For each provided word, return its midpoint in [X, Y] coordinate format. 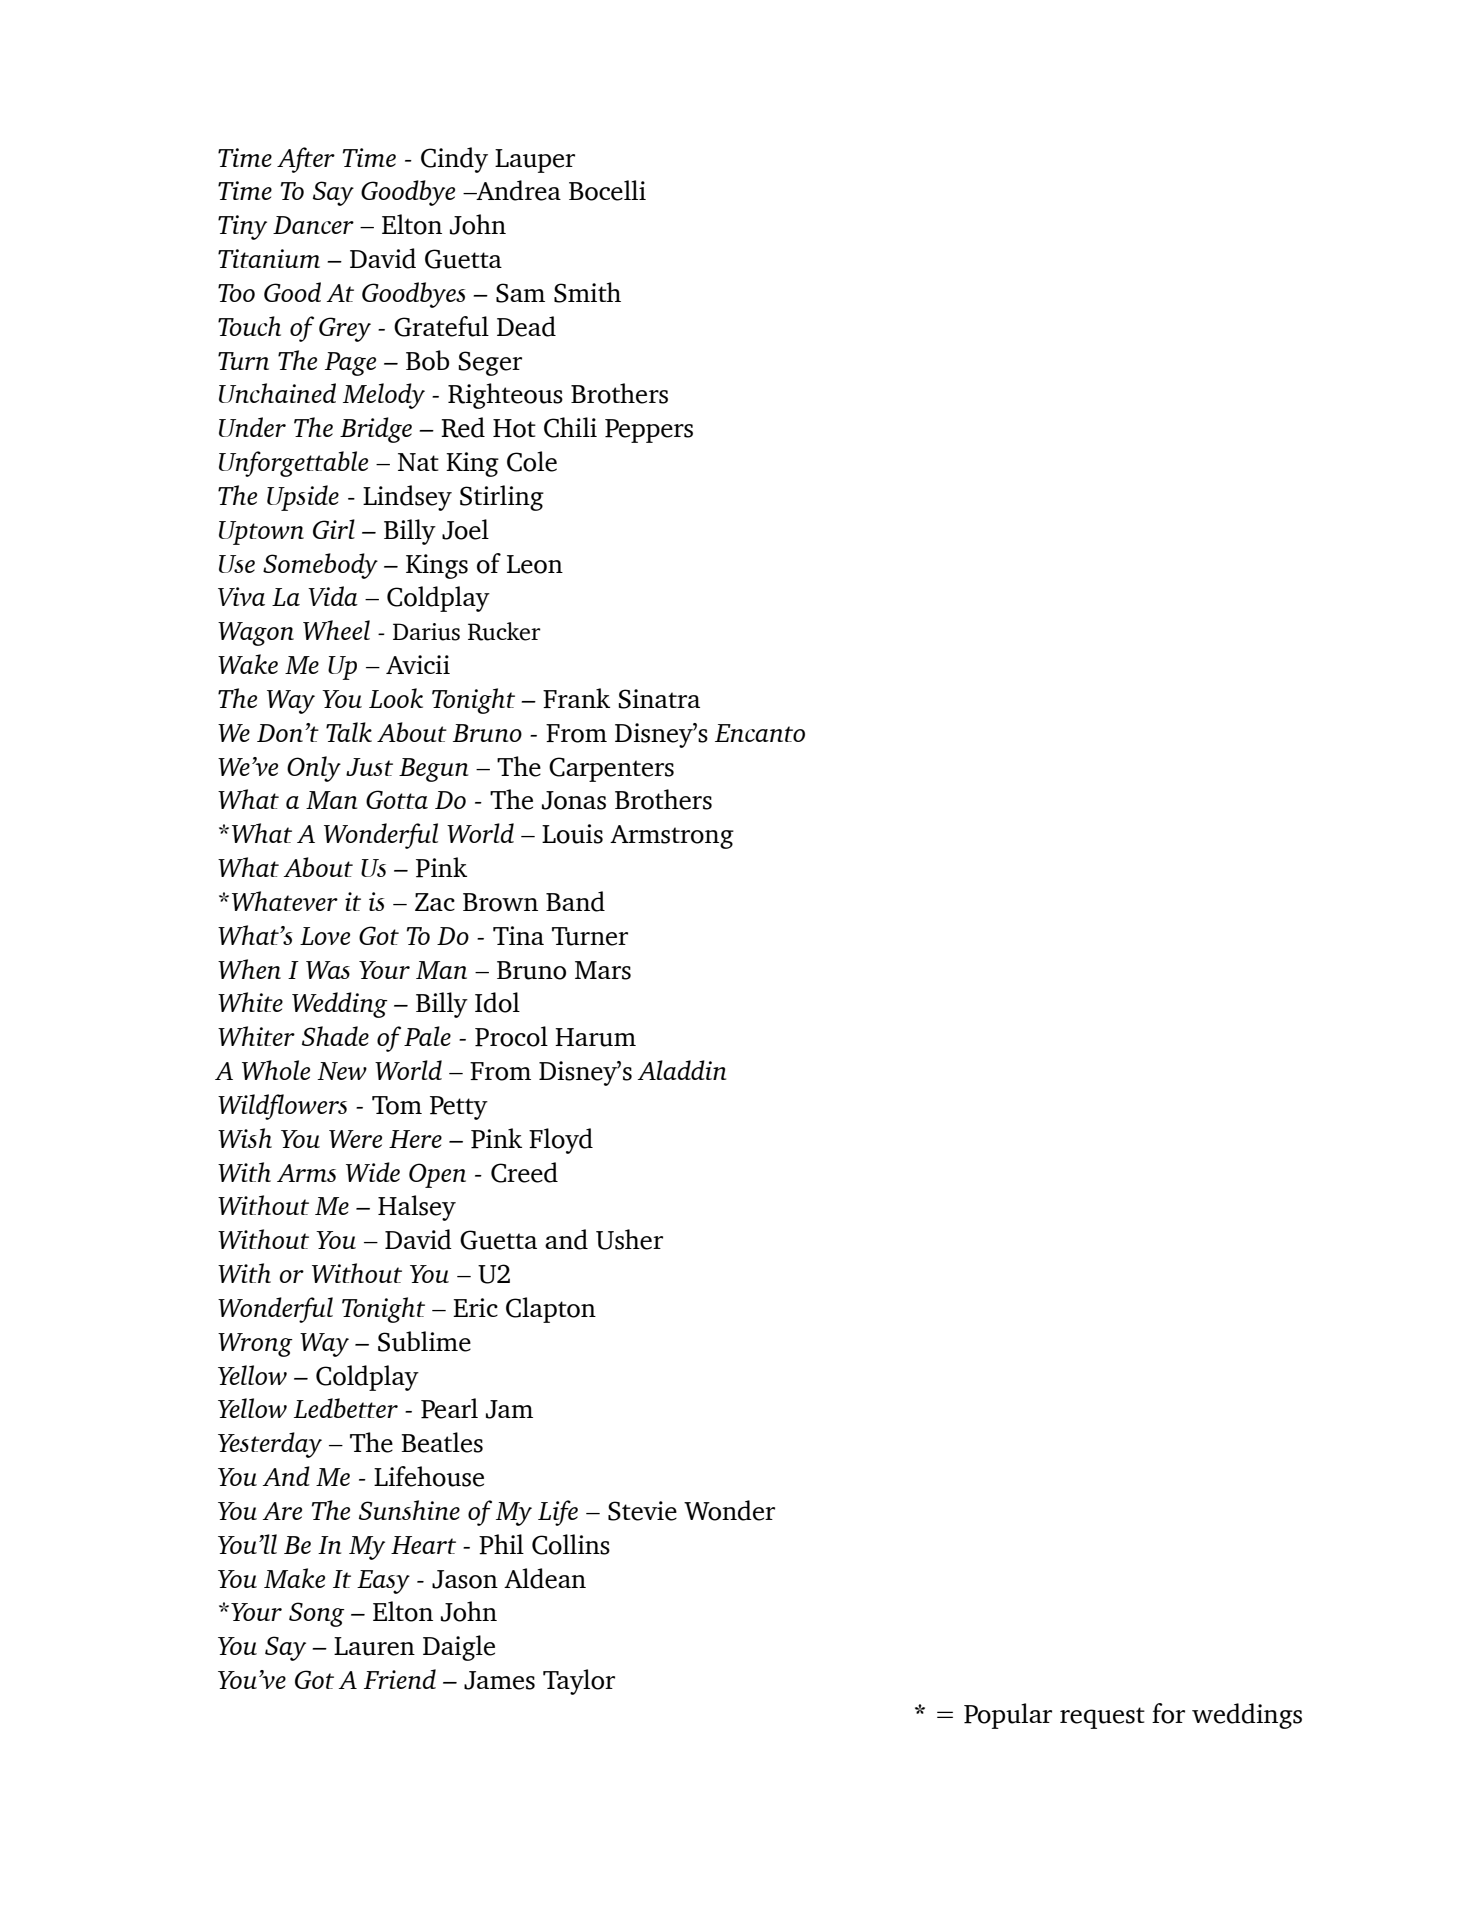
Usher [629, 1239]
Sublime [424, 1341]
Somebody [320, 566]
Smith [587, 292]
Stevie [642, 1511]
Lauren [374, 1646]
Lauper [535, 161]
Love [325, 936]
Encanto [760, 733]
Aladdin [682, 1070]
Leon [535, 564]
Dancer [313, 225]
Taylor [579, 1682]
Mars [603, 970]
